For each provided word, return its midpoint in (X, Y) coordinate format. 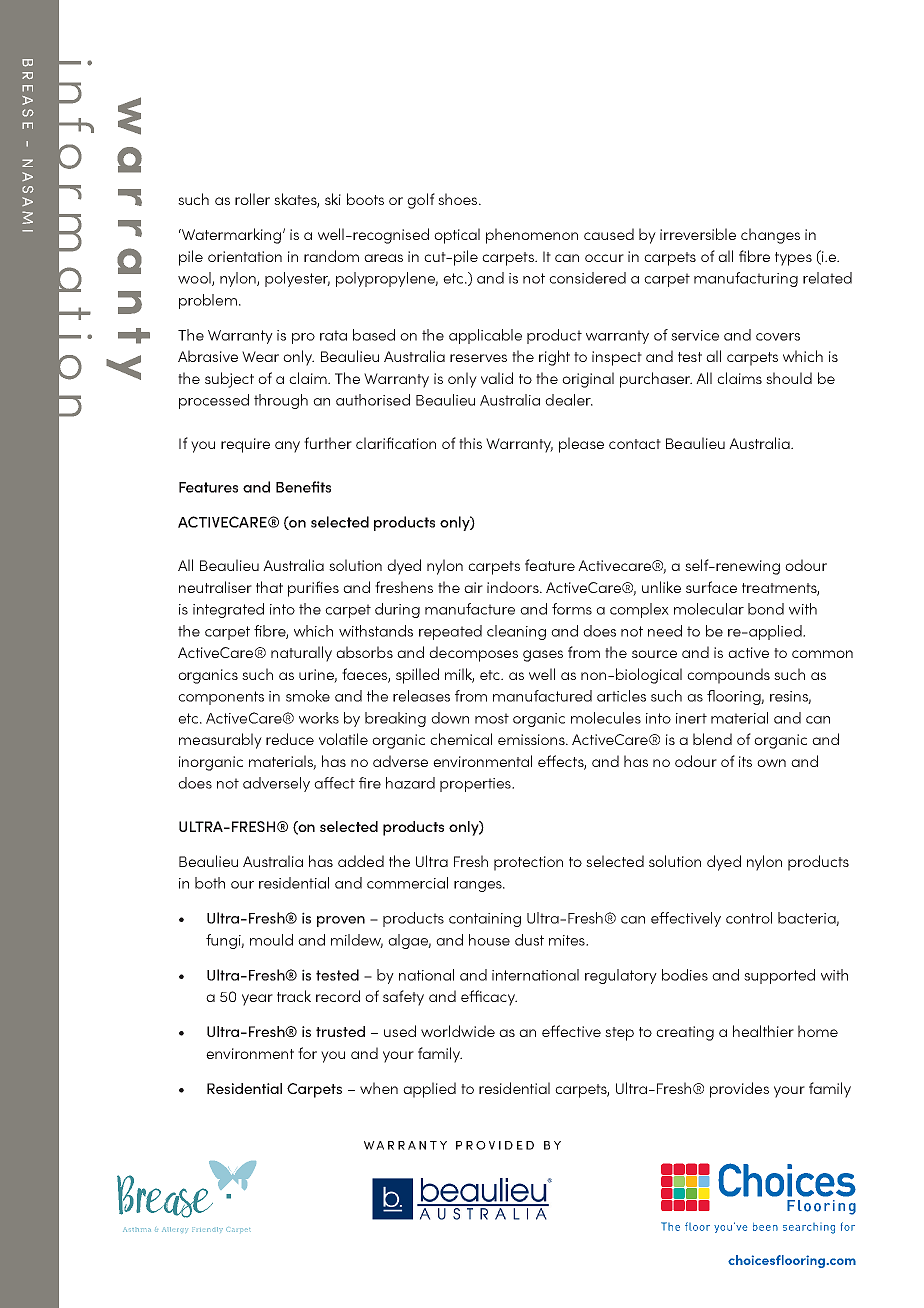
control (749, 918)
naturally (301, 654)
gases (543, 656)
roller (252, 199)
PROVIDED (495, 1145)
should (789, 378)
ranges (479, 886)
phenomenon (532, 236)
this (470, 443)
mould (271, 940)
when (379, 1088)
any (287, 447)
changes (770, 236)
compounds (728, 676)
